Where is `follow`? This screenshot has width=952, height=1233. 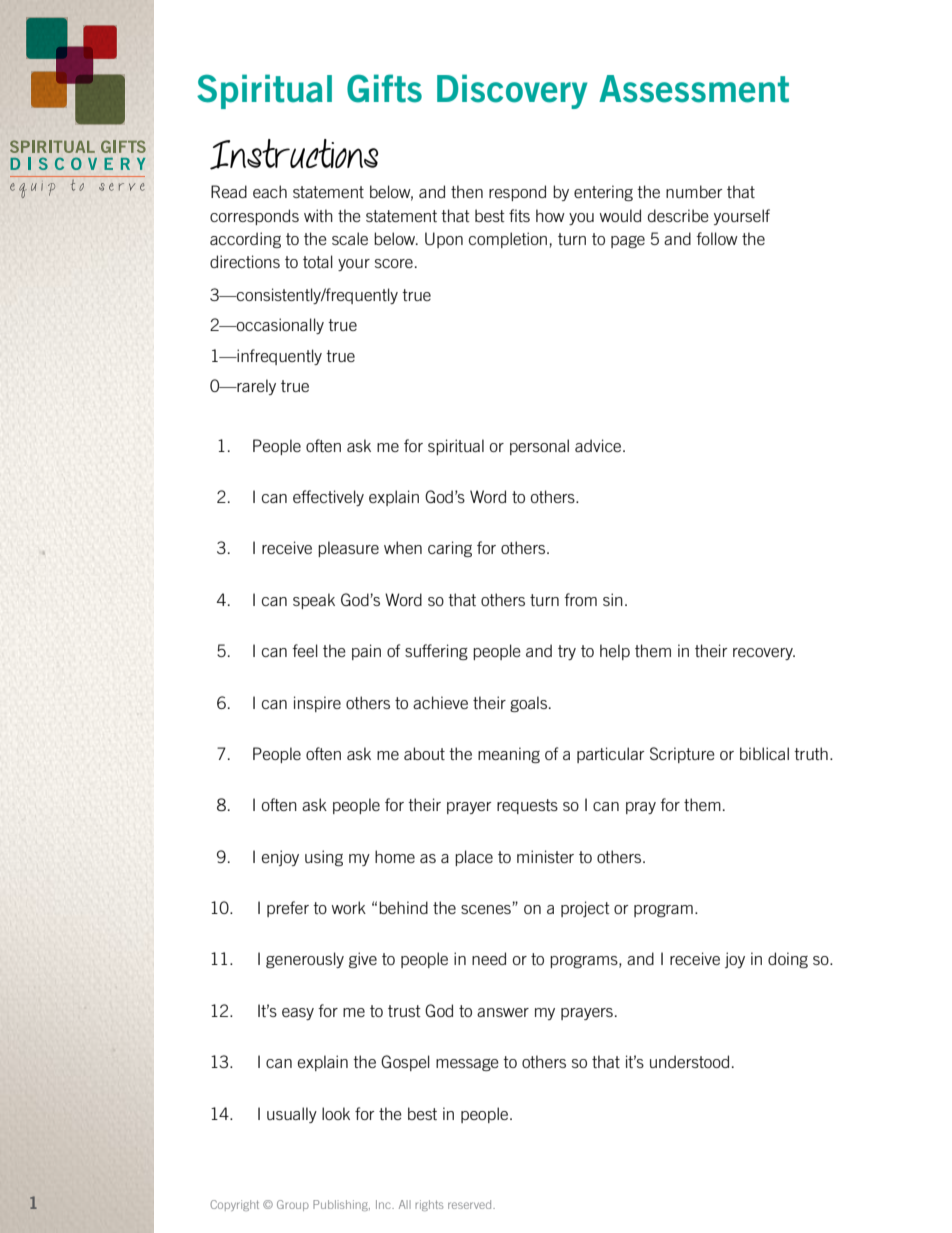
follow is located at coordinates (717, 238).
